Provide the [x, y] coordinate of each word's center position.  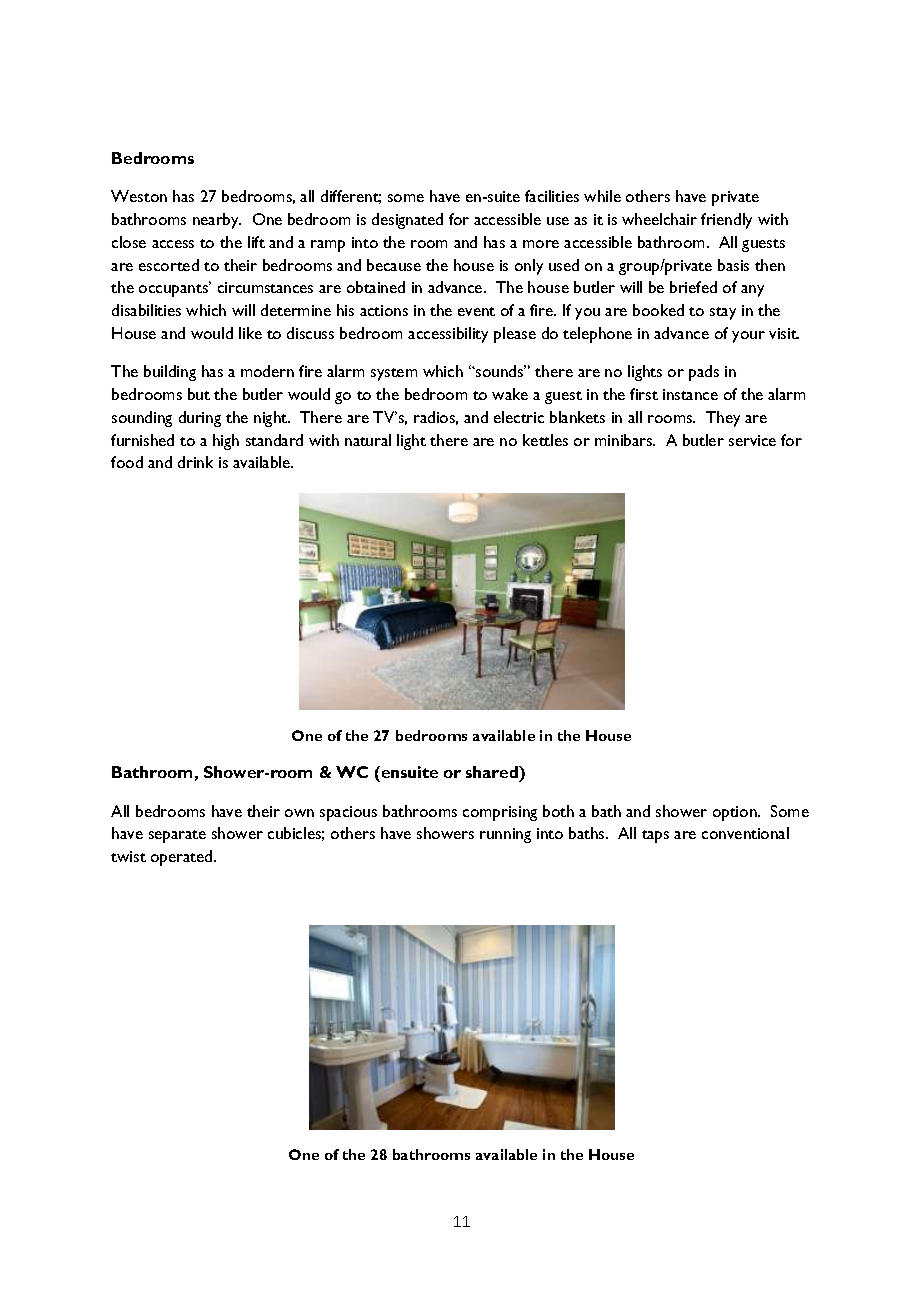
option [736, 813]
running [505, 835]
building [170, 373]
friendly [726, 221]
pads [704, 373]
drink [195, 462]
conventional [745, 833]
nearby [217, 221]
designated [407, 221]
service [752, 440]
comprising [500, 813]
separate [177, 836]
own [299, 813]
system [394, 374]
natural [368, 440]
